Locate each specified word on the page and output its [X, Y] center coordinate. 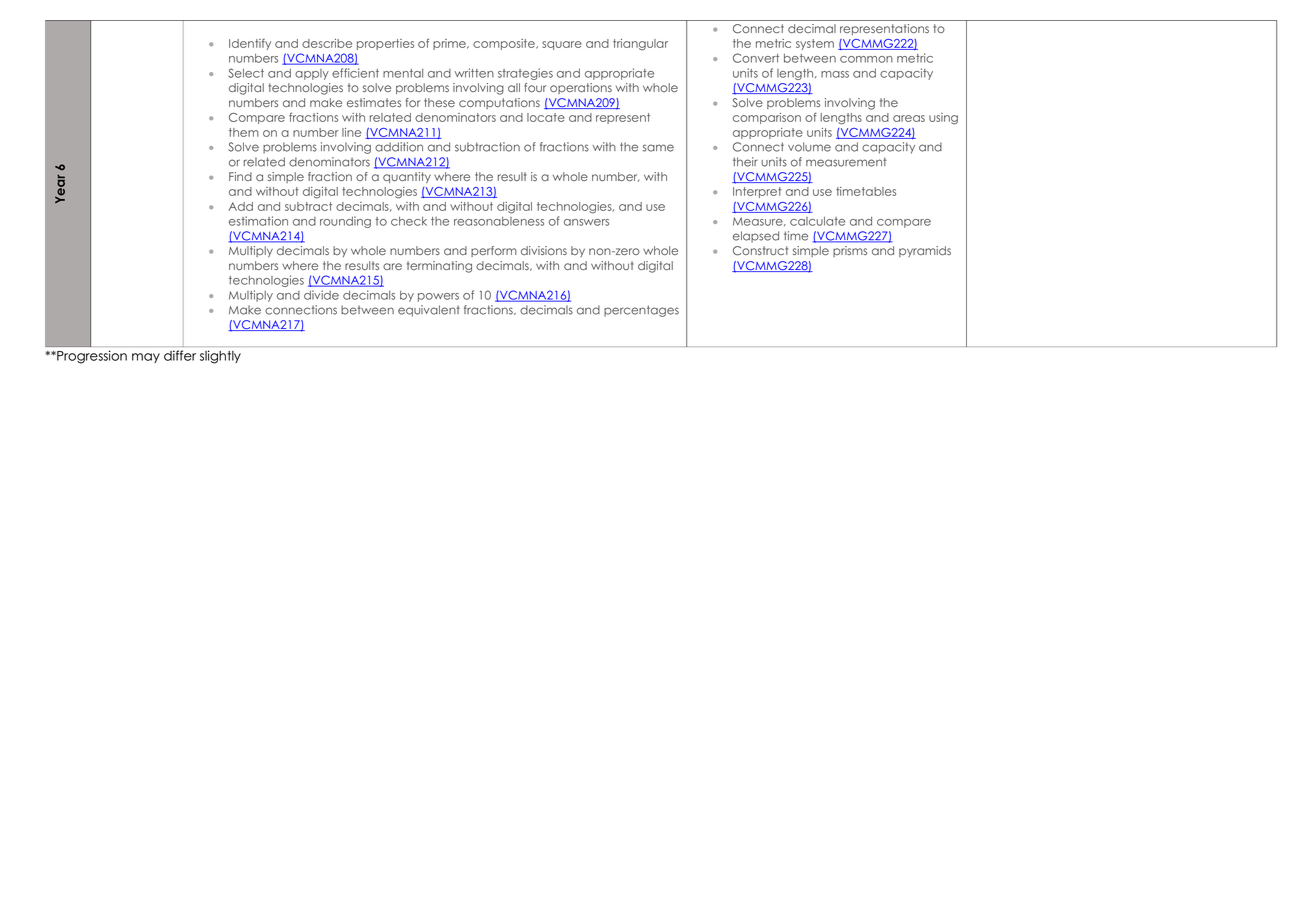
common [866, 59]
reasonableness [499, 221]
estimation [258, 221]
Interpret [757, 192]
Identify [250, 44]
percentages [641, 311]
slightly [220, 357]
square [562, 45]
